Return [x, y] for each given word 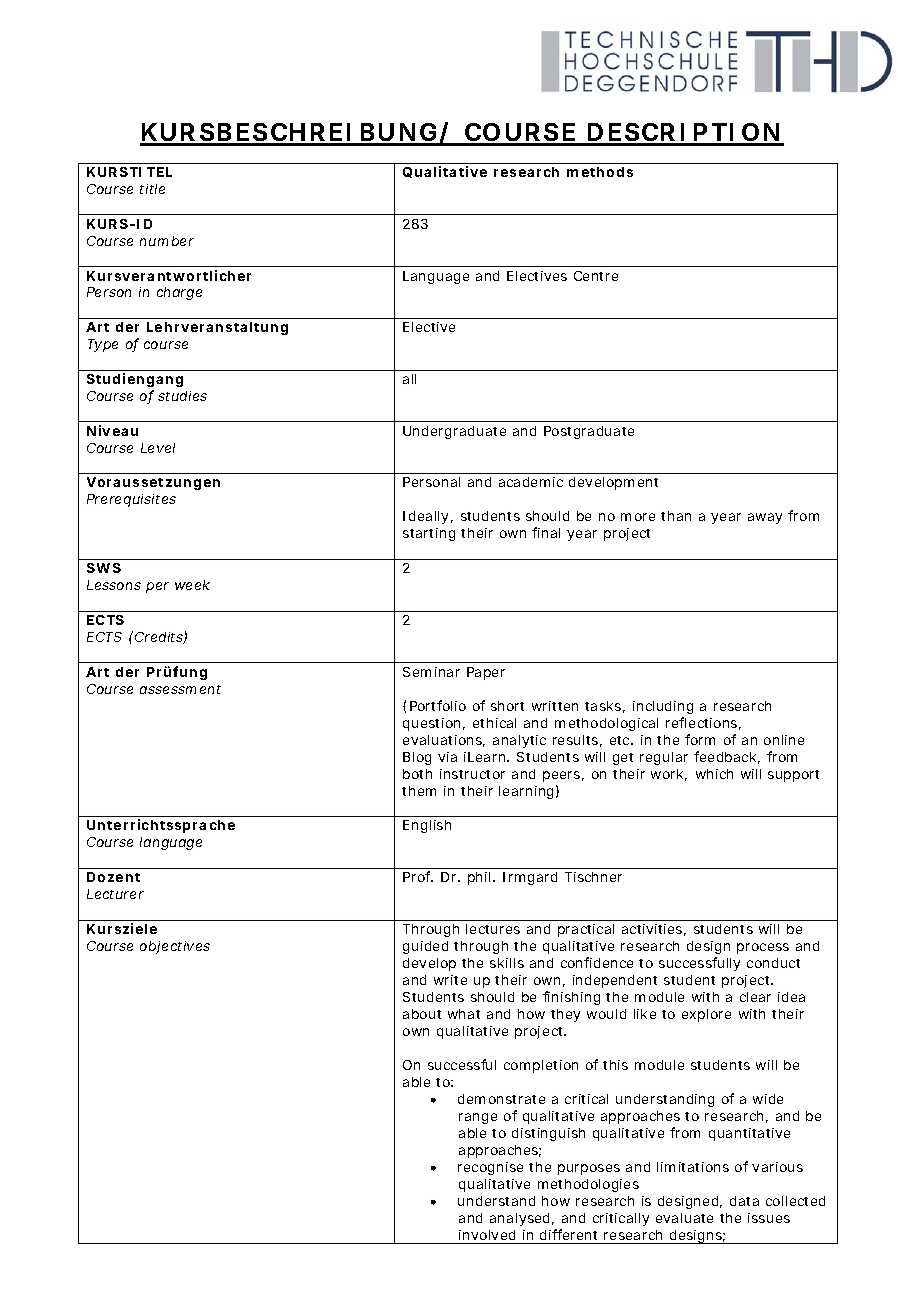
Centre [596, 276]
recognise [490, 1168]
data [744, 1201]
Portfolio [438, 705]
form [700, 739]
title [152, 189]
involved [487, 1235]
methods [600, 172]
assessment [180, 689]
